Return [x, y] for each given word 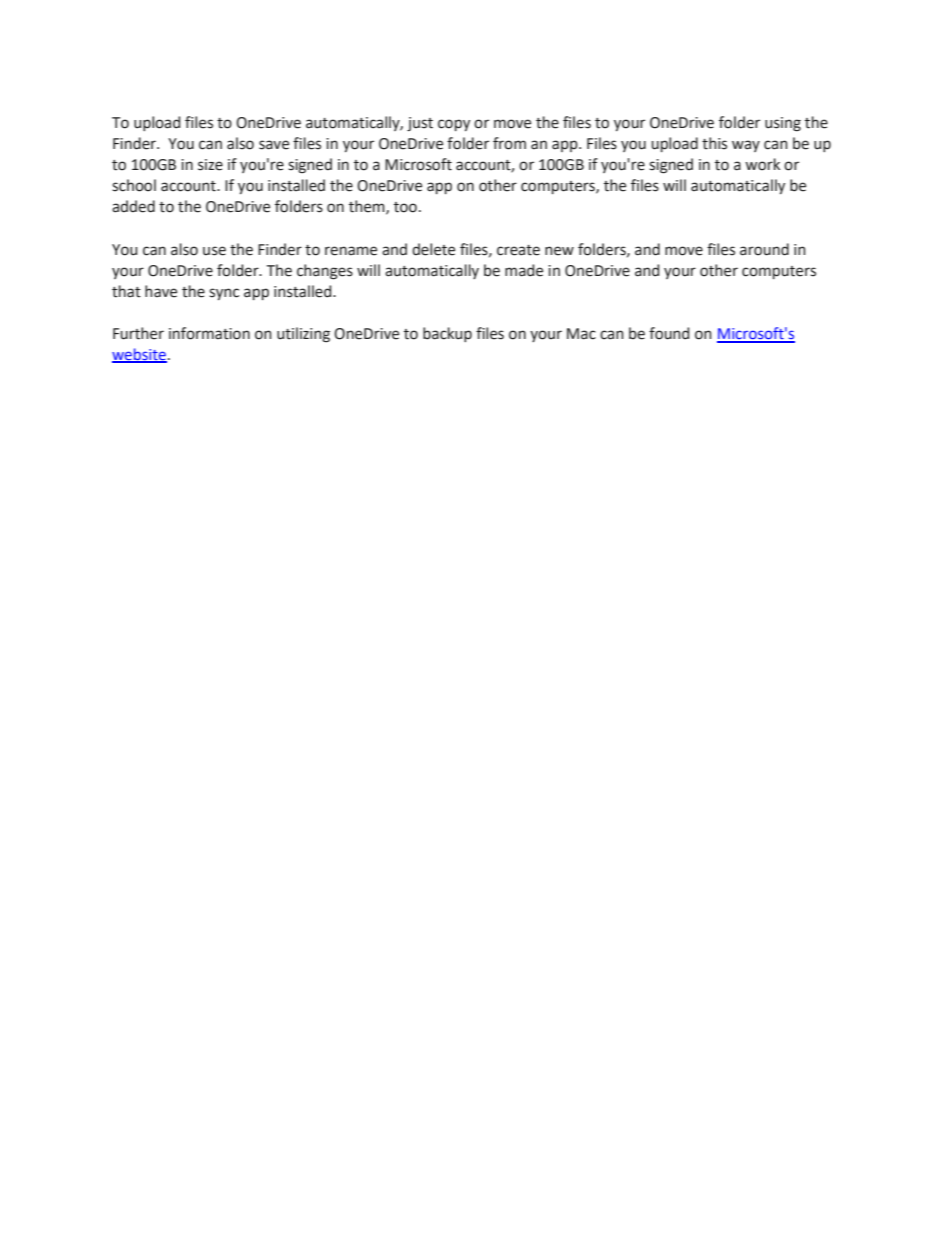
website [139, 355]
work [762, 164]
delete [433, 249]
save [274, 145]
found [669, 333]
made [524, 270]
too [405, 207]
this [714, 143]
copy [454, 125]
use [214, 251]
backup [447, 334]
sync [224, 294]
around [764, 249]
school [134, 185]
